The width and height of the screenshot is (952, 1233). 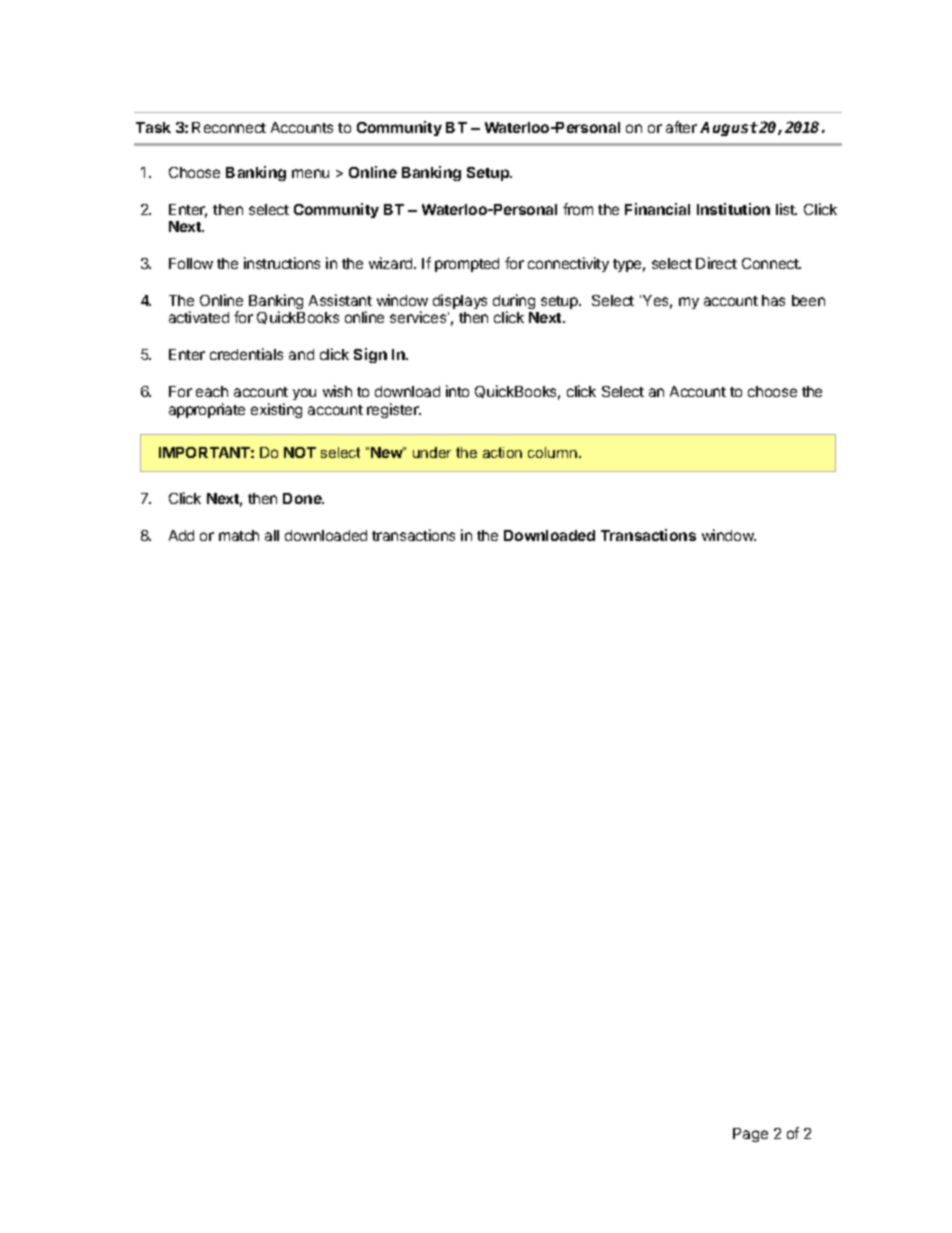 I want to click on Add, so click(x=181, y=535).
